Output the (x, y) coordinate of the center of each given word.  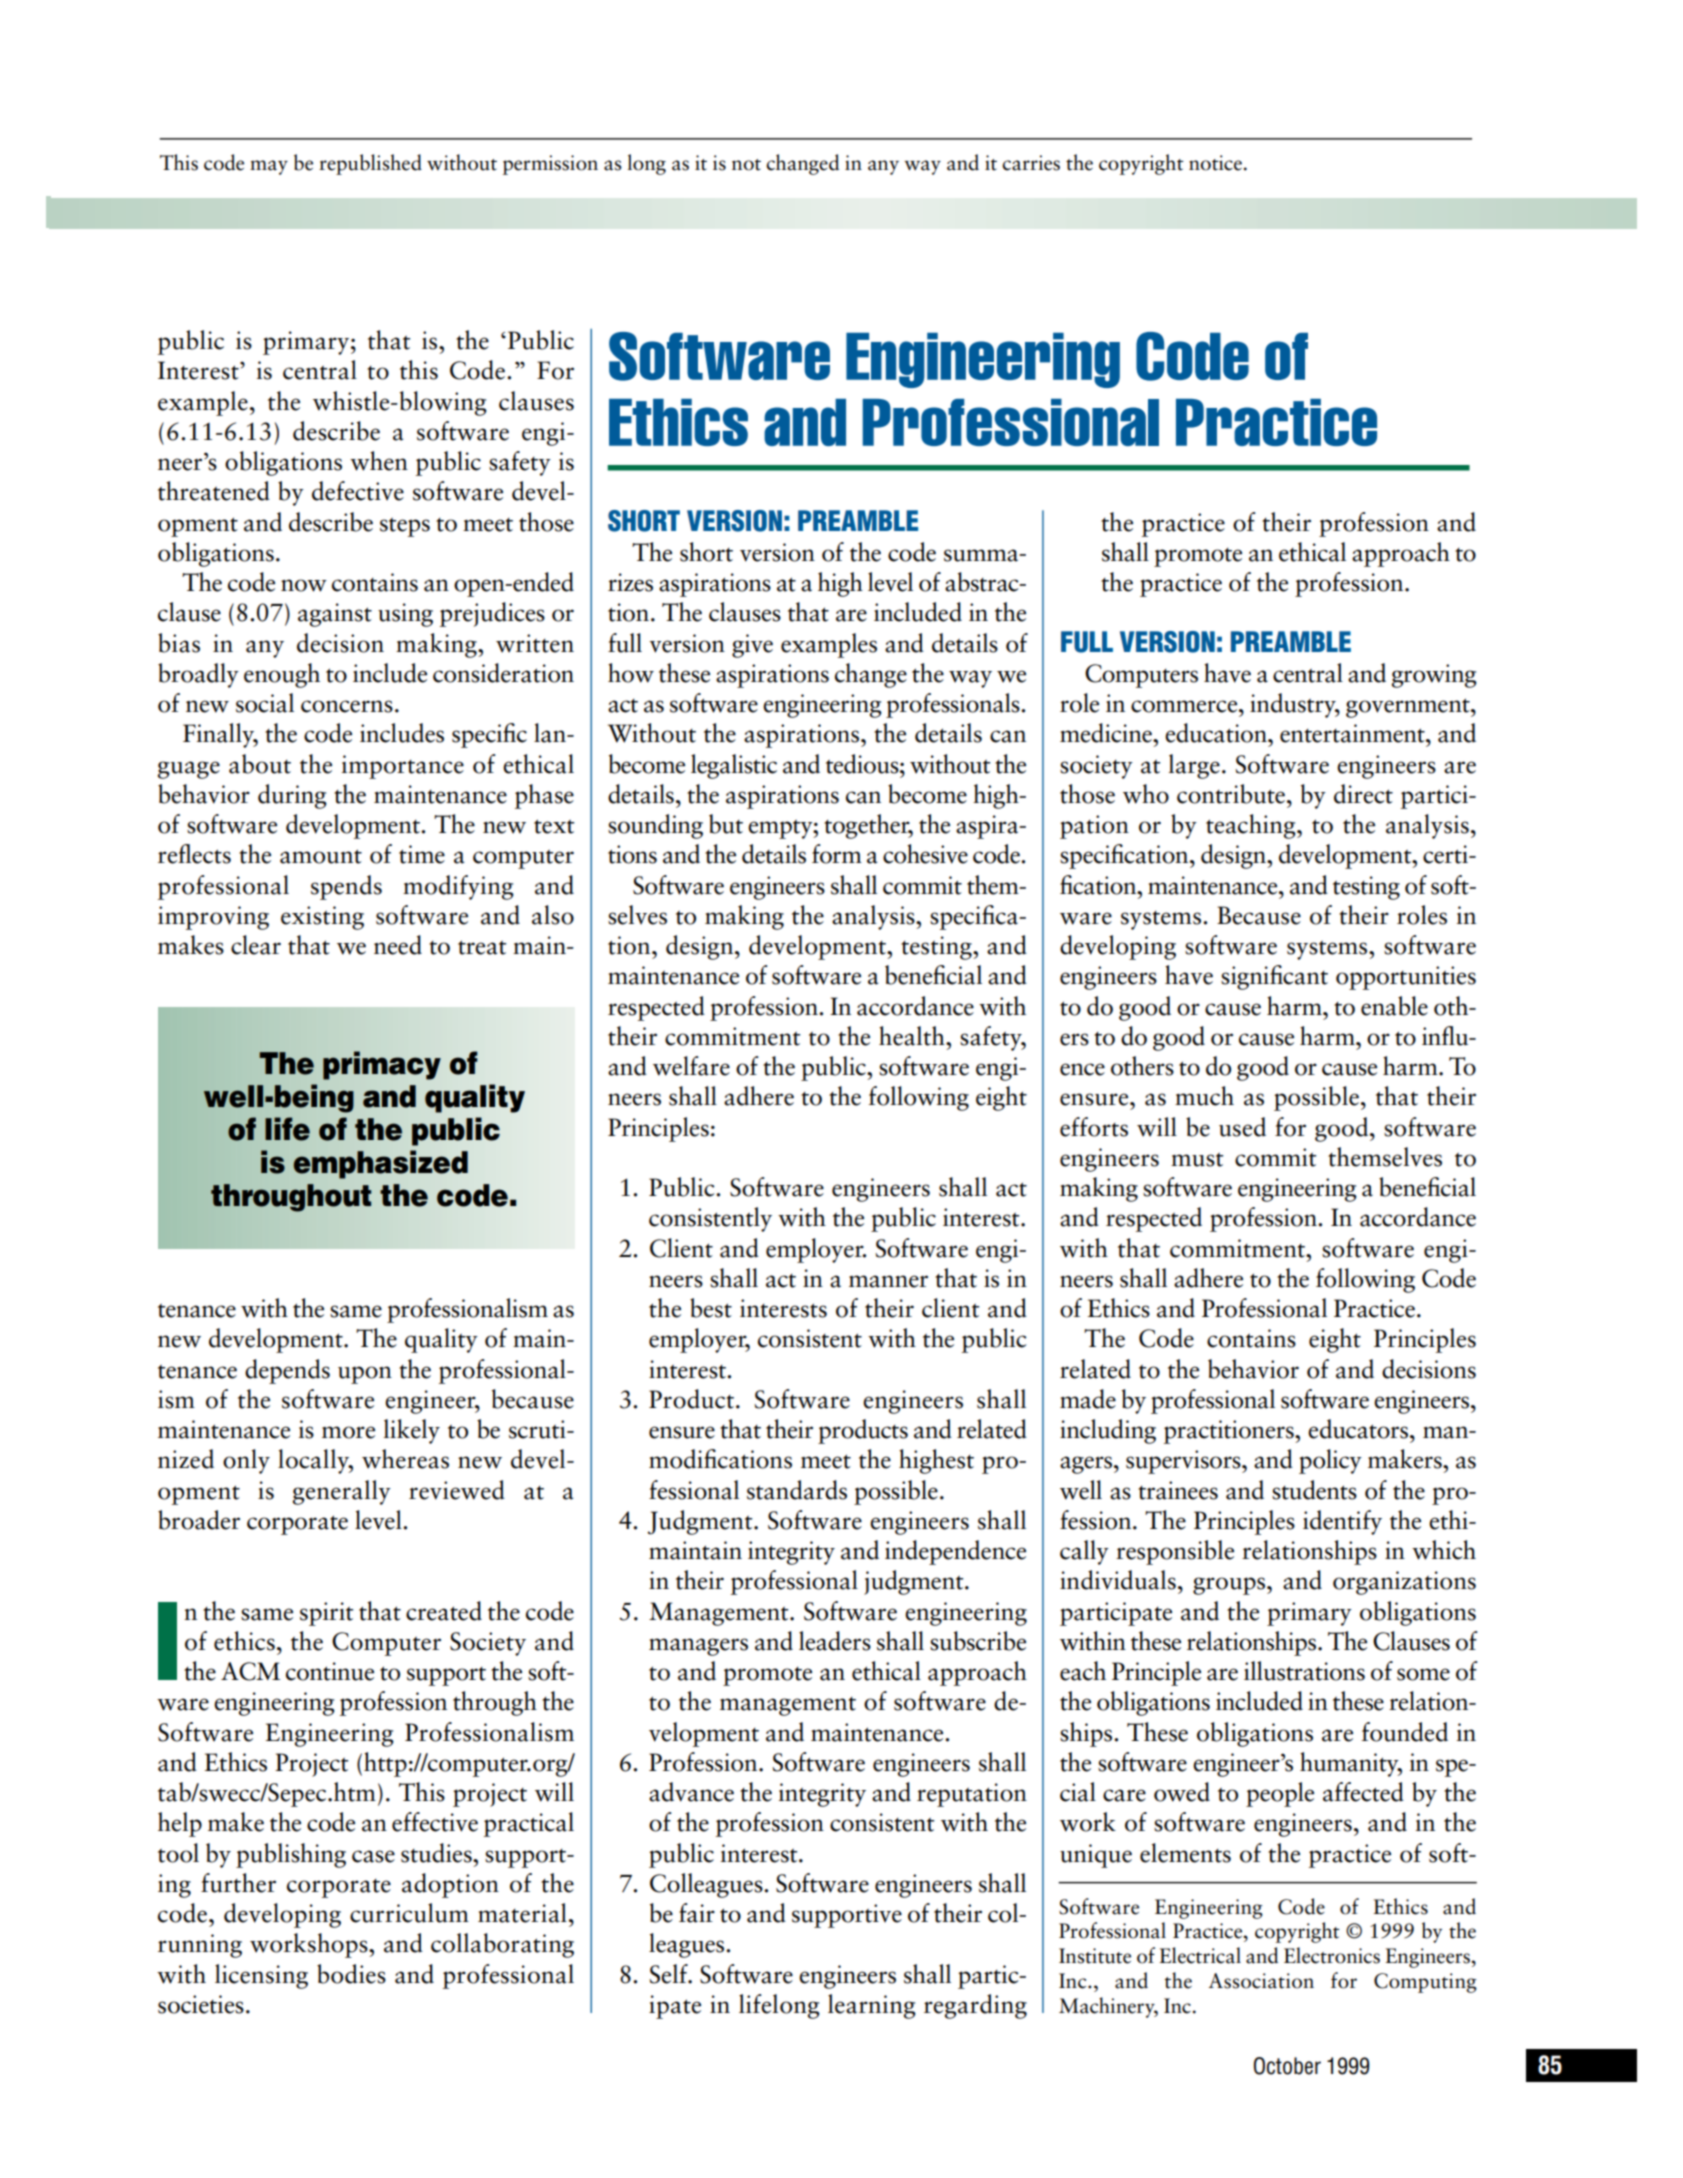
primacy (382, 1065)
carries (1031, 163)
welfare (691, 1066)
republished (370, 164)
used (1242, 1127)
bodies (351, 1974)
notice (1215, 163)
